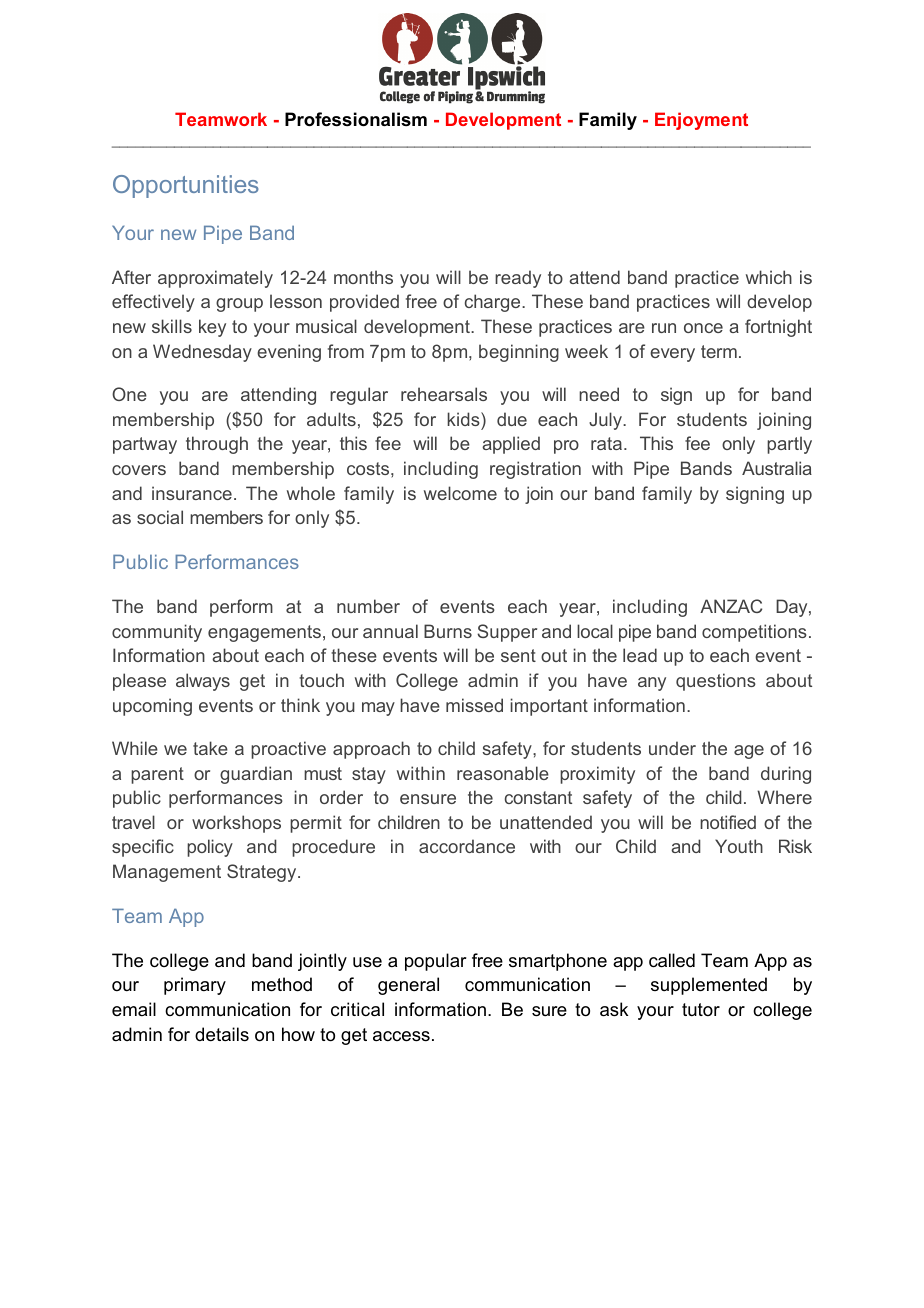  I want to click on community, so click(157, 633).
